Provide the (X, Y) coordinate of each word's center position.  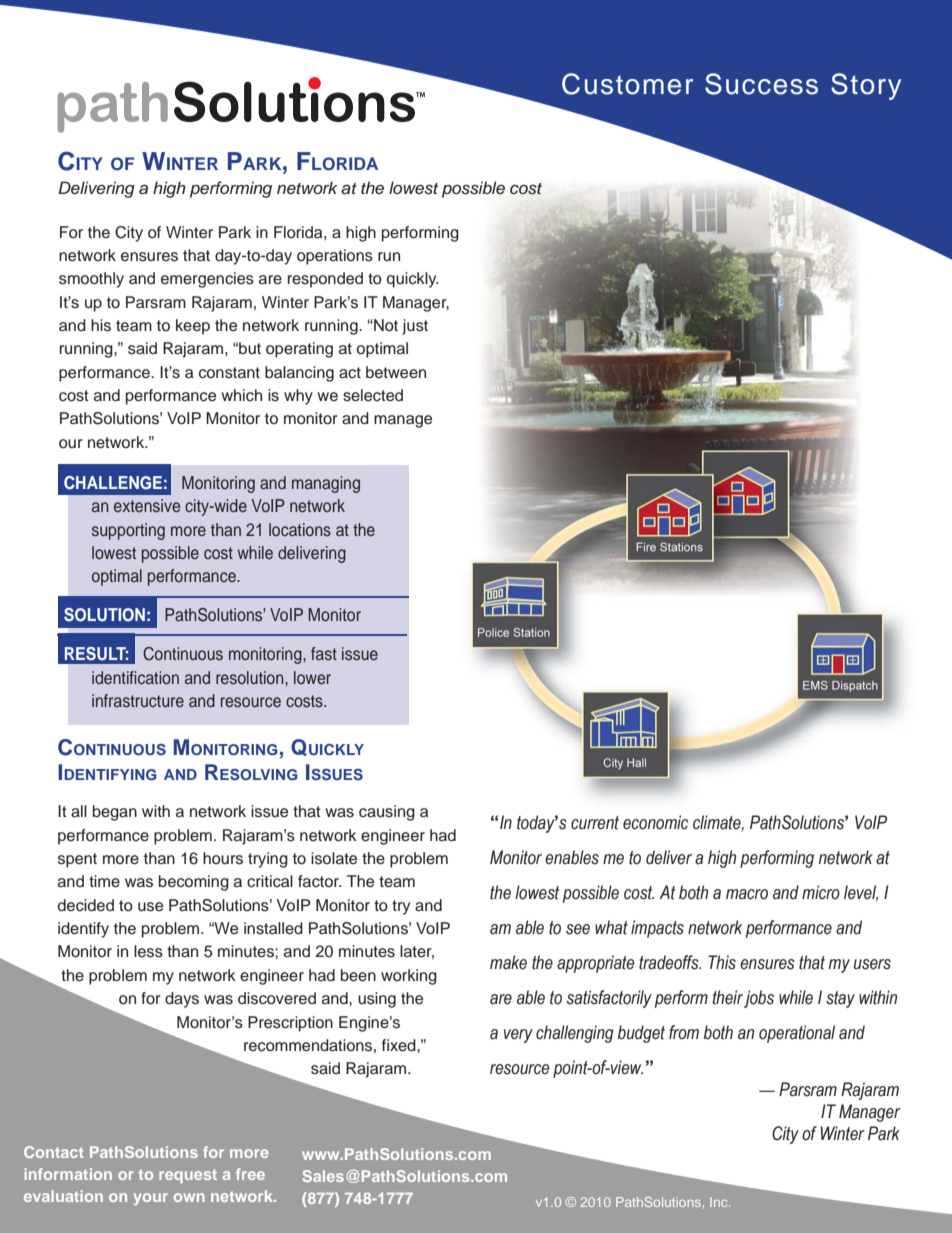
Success (761, 84)
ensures (149, 257)
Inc (720, 1202)
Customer (627, 84)
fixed (400, 1045)
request (188, 1176)
